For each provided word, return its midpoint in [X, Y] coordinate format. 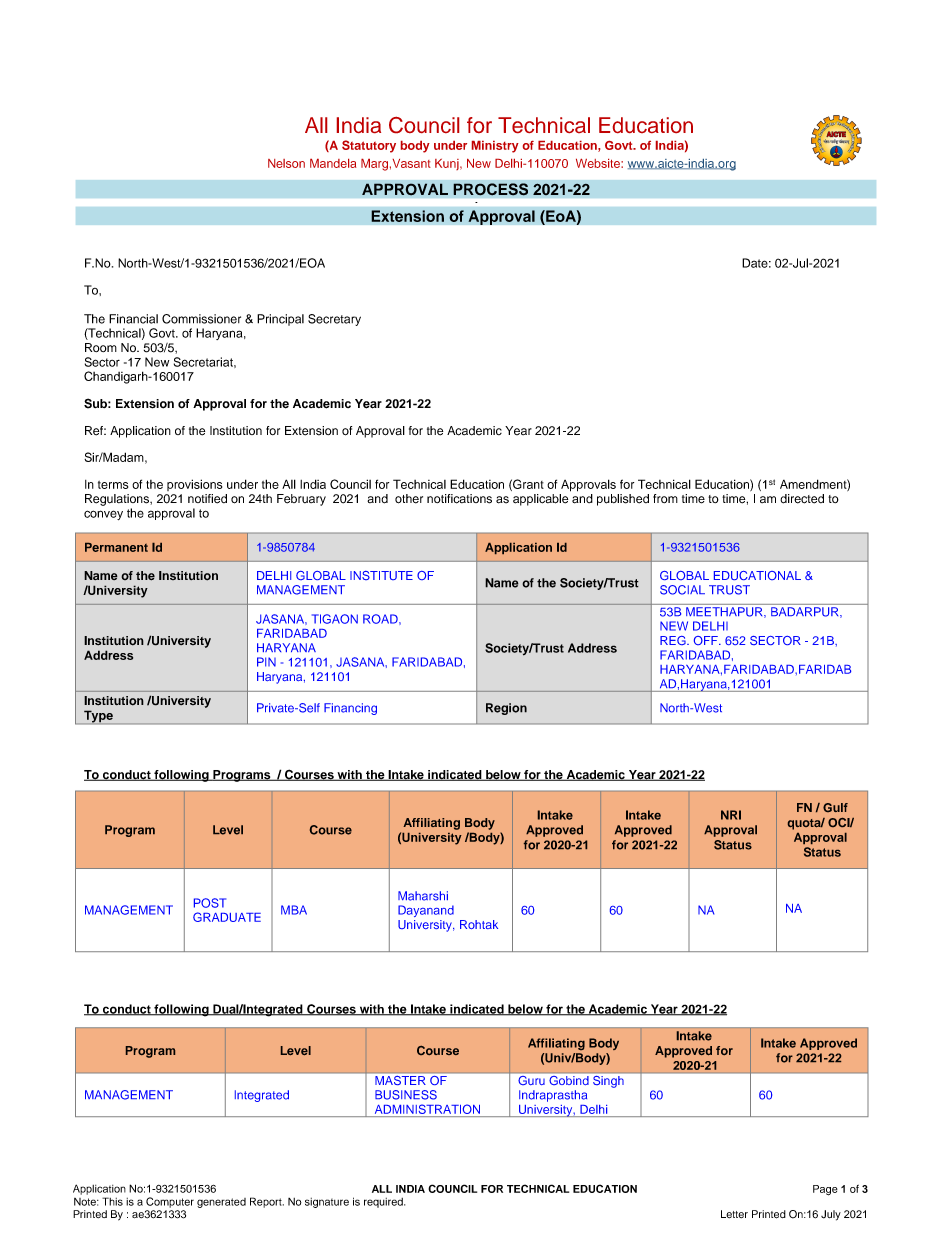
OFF [707, 640]
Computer [170, 1202]
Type [98, 717]
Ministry [495, 147]
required [384, 1203]
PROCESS [490, 189]
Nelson [286, 163]
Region [506, 709]
